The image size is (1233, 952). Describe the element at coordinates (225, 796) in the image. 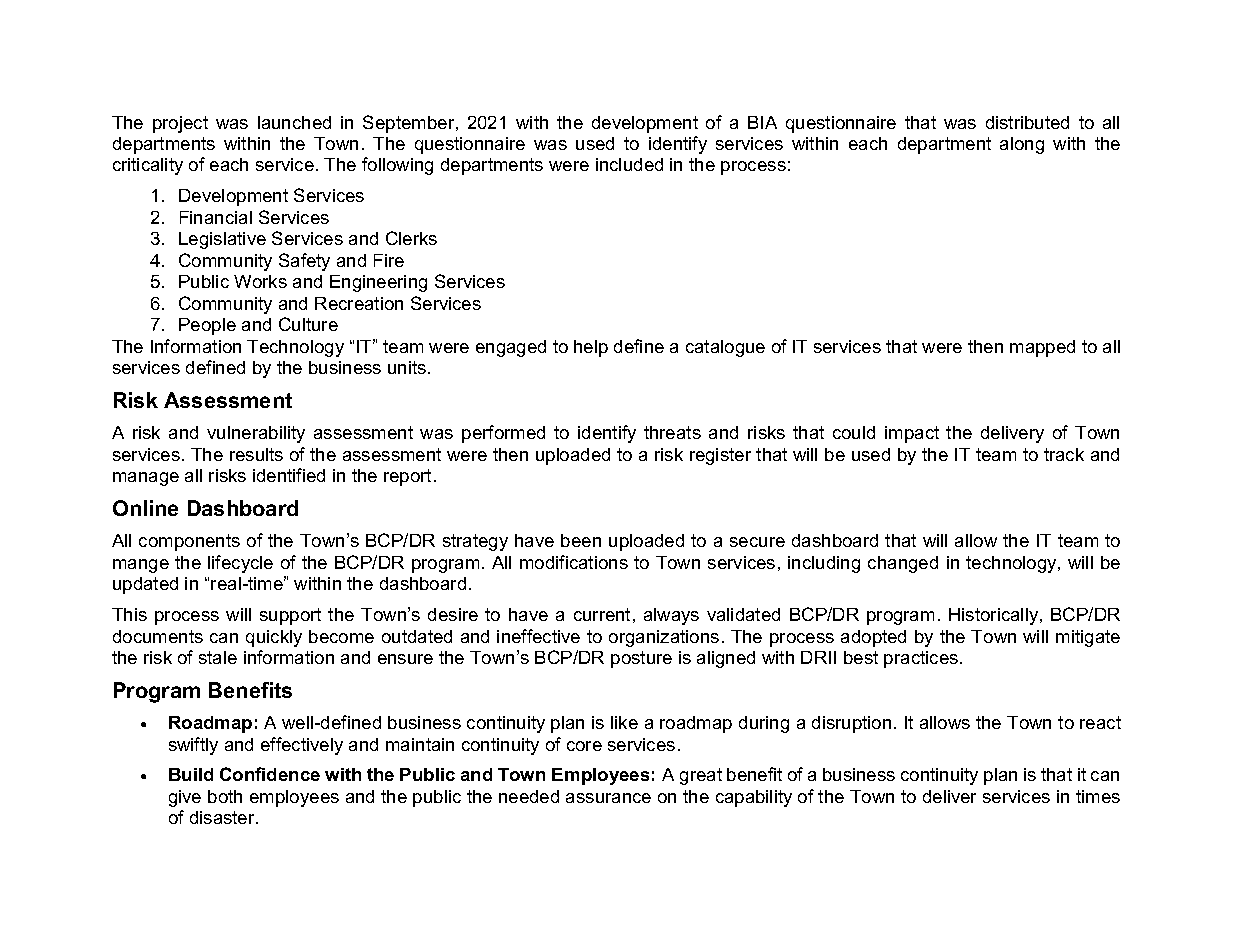

I see `both` at that location.
